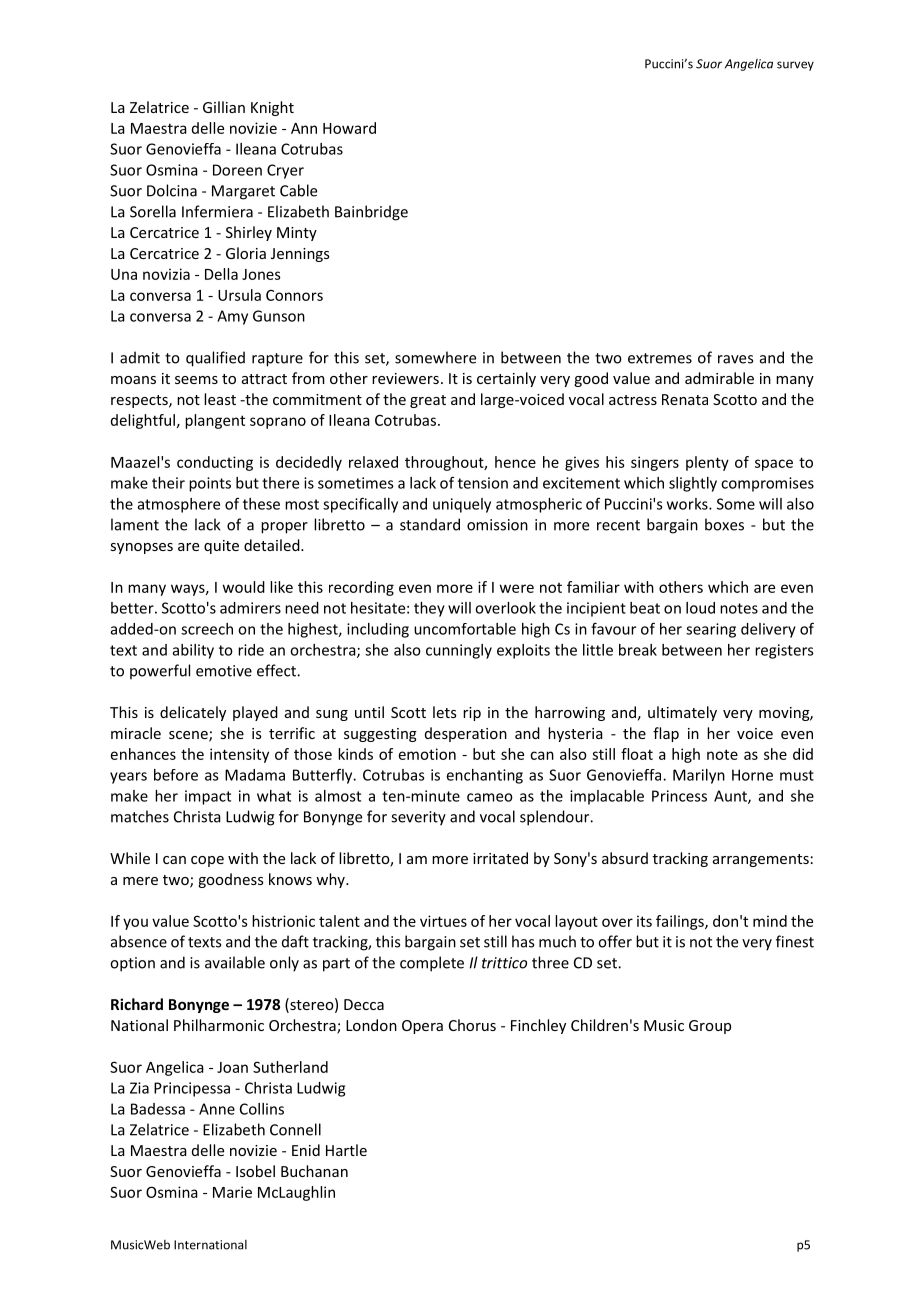 This screenshot has height=1308, width=924. I want to click on searing, so click(711, 630).
